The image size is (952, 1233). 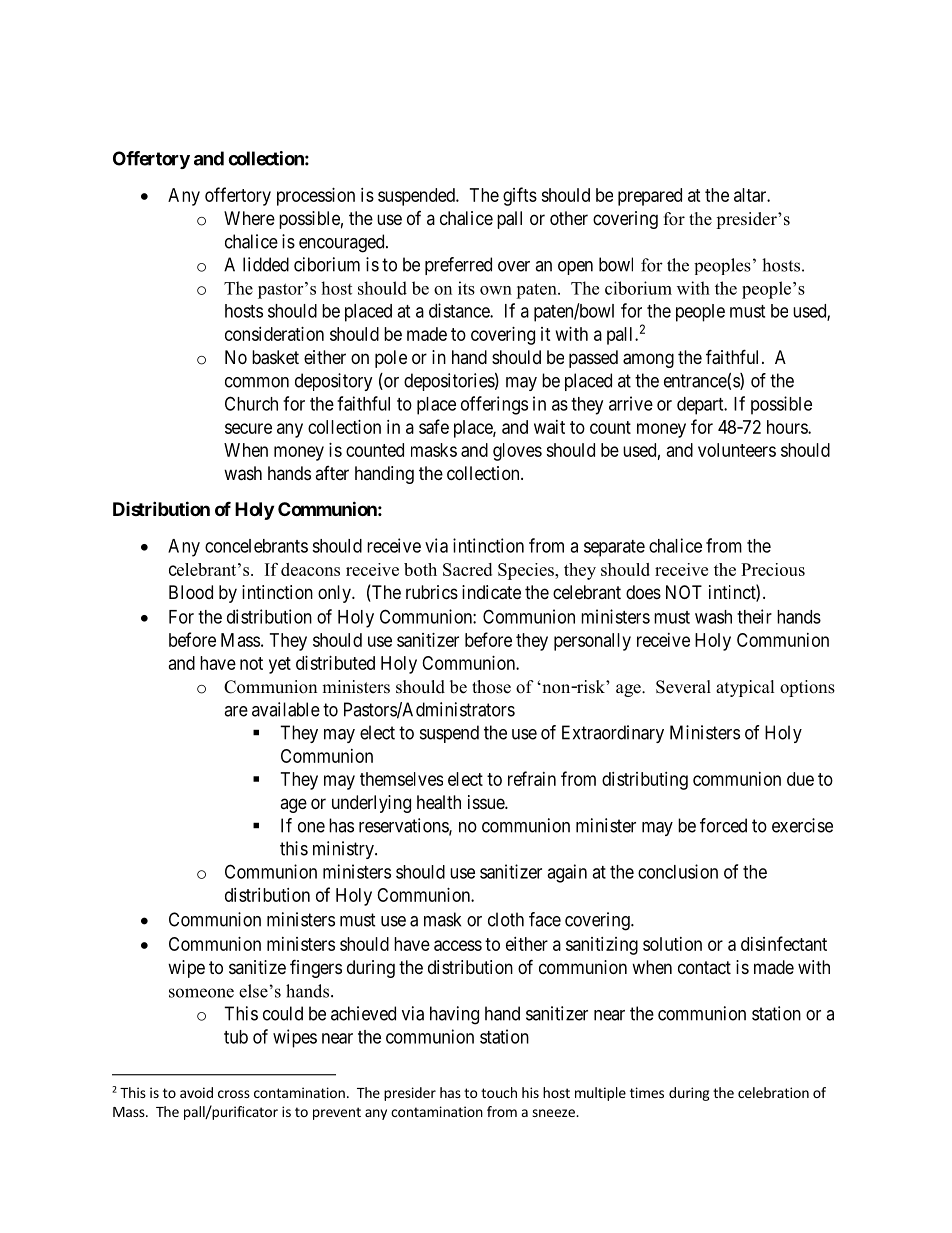 What do you see at coordinates (773, 1092) in the screenshot?
I see `celebration` at bounding box center [773, 1092].
